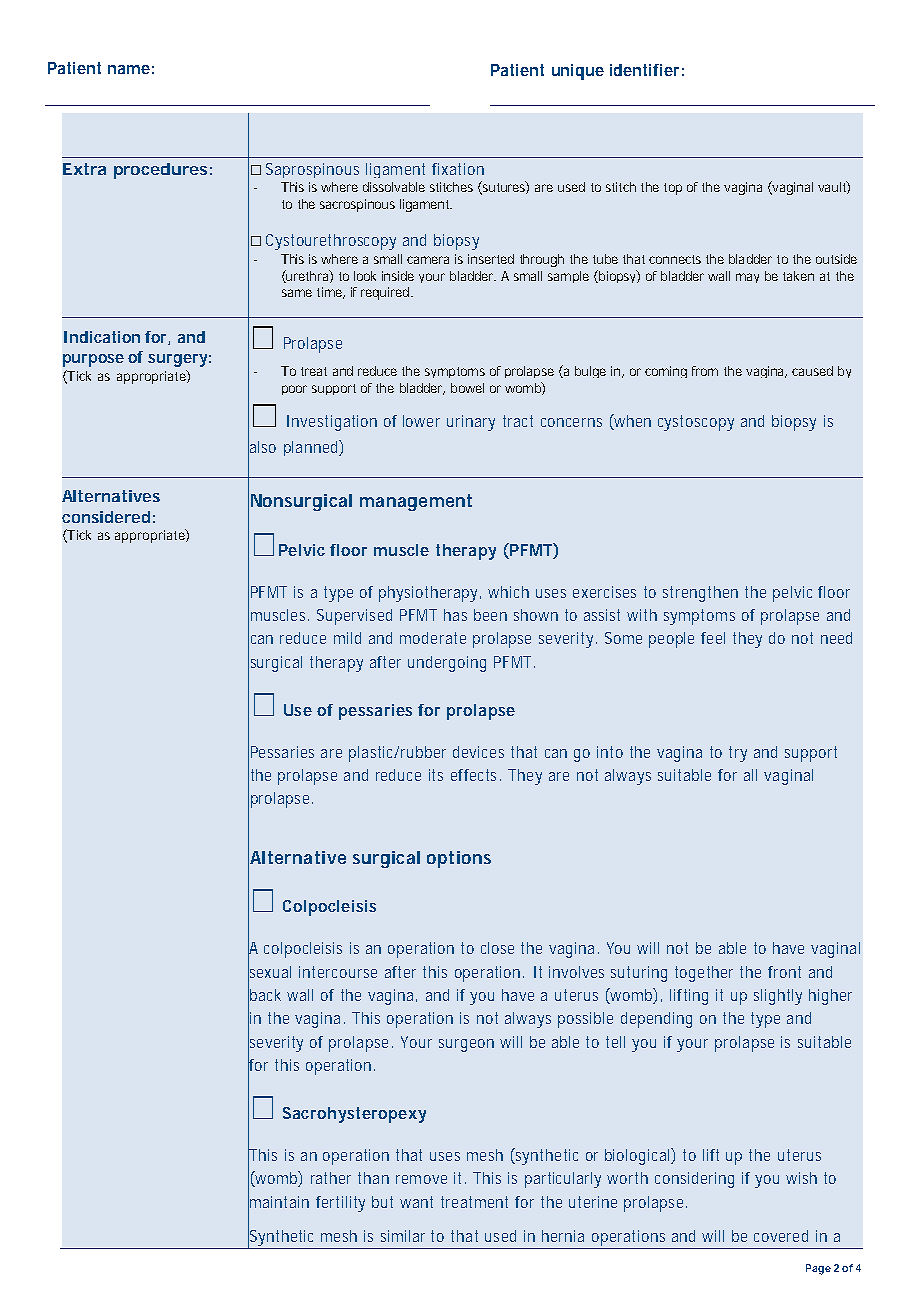 The height and width of the screenshot is (1308, 924). Describe the element at coordinates (403, 1236) in the screenshot. I see `similar` at that location.
